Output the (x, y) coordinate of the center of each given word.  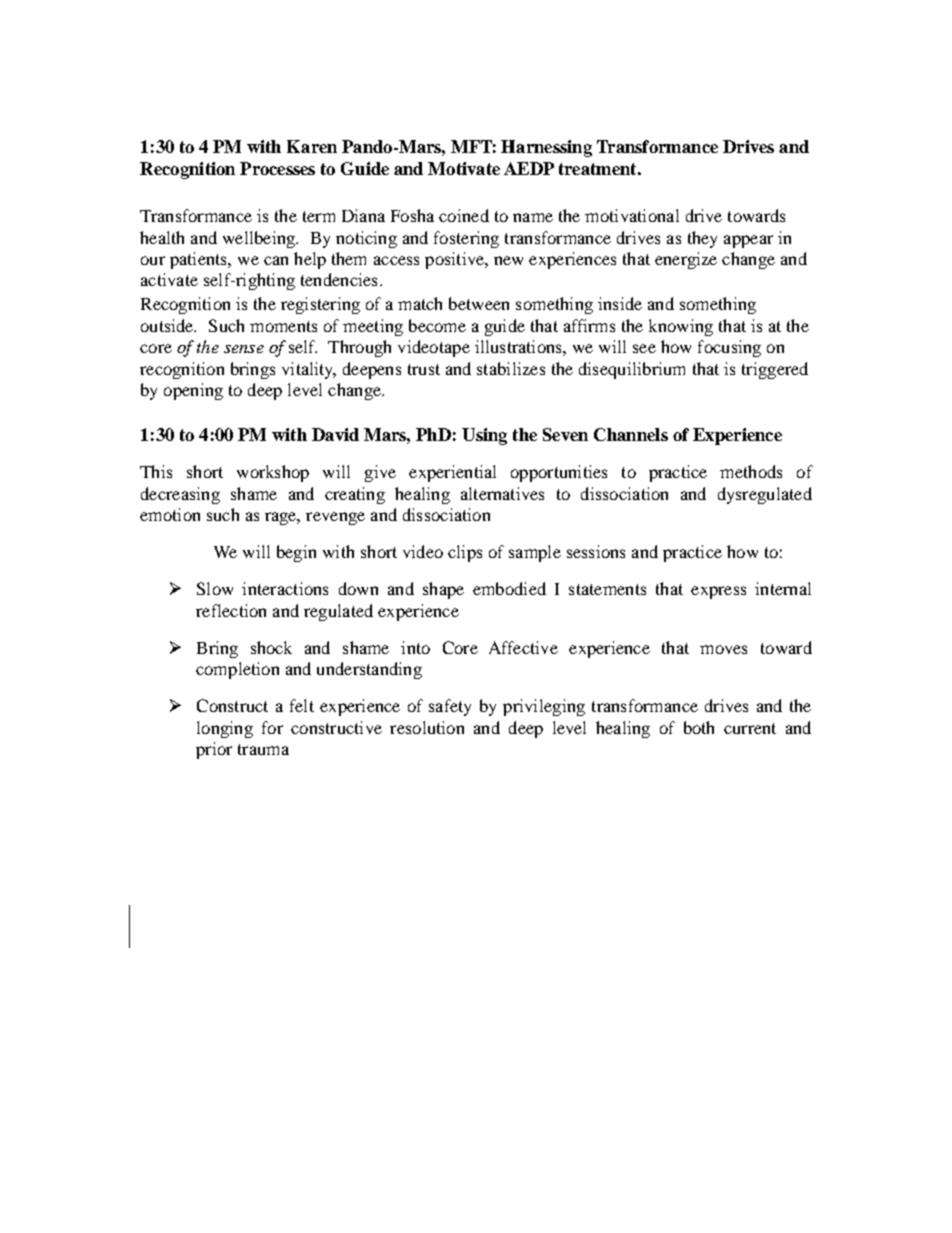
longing (225, 729)
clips (465, 553)
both (699, 727)
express (718, 592)
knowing (681, 327)
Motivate (464, 168)
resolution (427, 727)
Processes (277, 168)
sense (244, 349)
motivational (632, 215)
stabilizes (511, 368)
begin (296, 553)
